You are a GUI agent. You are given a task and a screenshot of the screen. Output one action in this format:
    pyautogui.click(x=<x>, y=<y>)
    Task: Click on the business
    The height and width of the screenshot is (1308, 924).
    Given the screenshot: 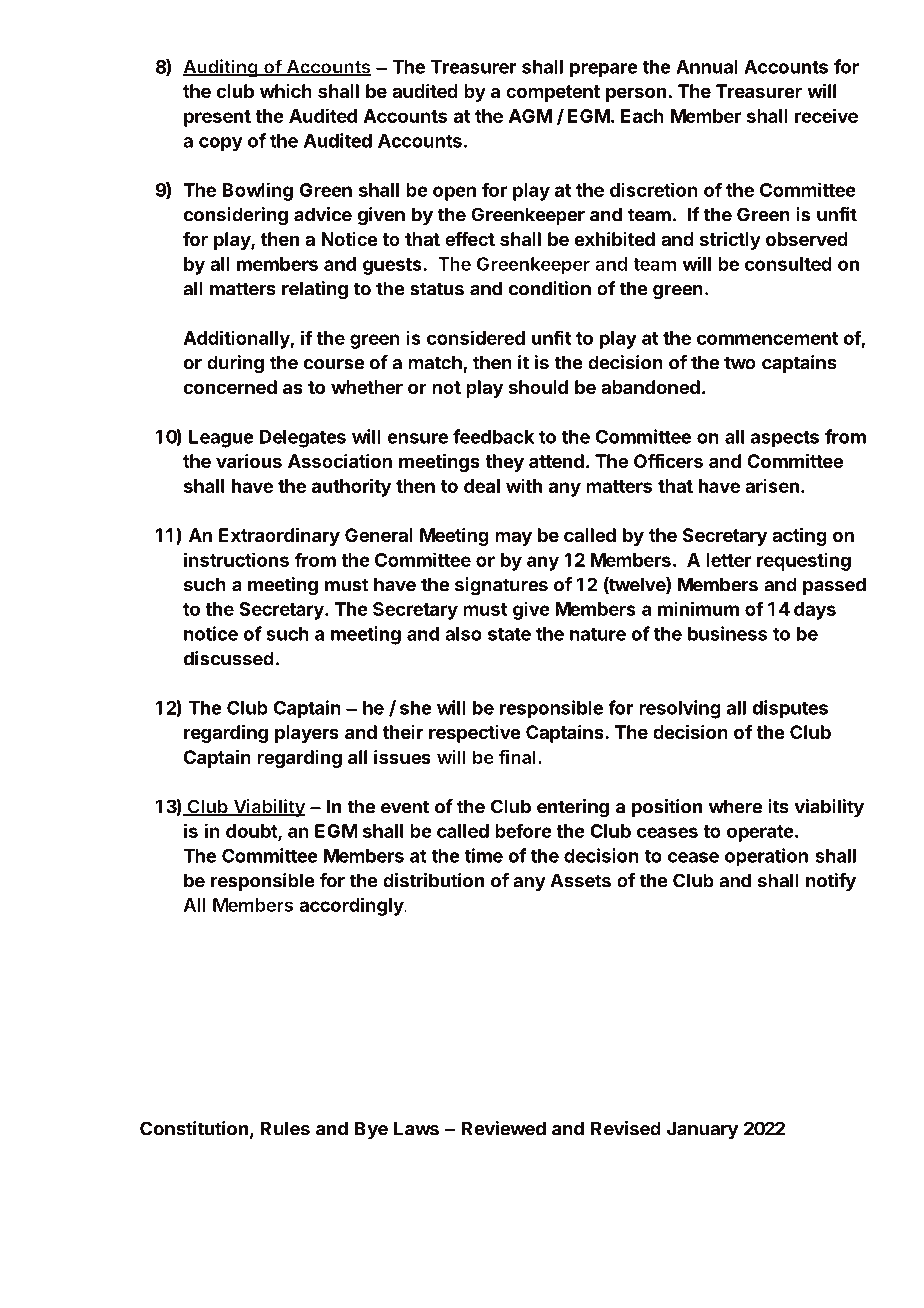 What is the action you would take?
    pyautogui.click(x=727, y=633)
